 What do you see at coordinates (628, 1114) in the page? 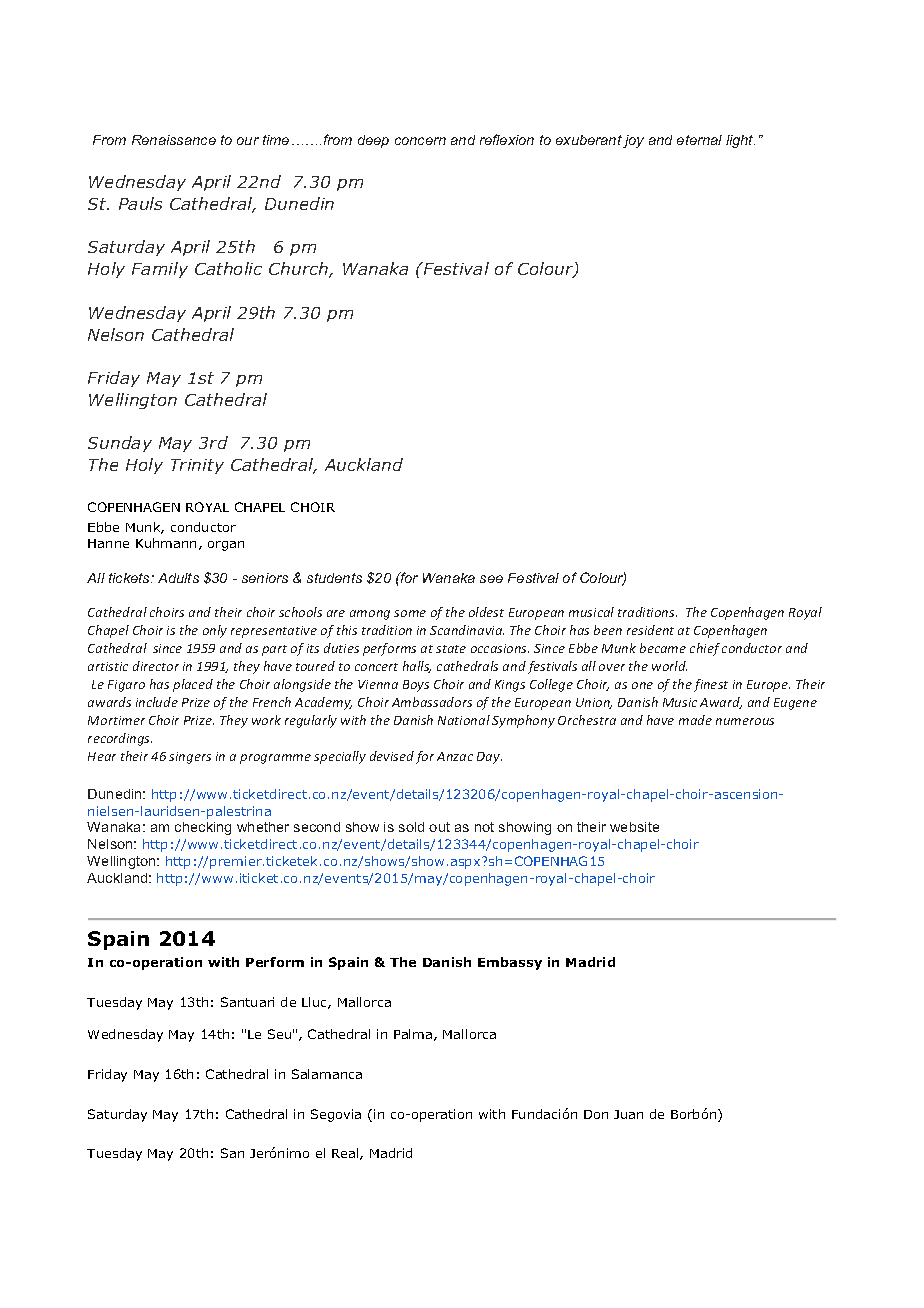
I see `Juan` at bounding box center [628, 1114].
